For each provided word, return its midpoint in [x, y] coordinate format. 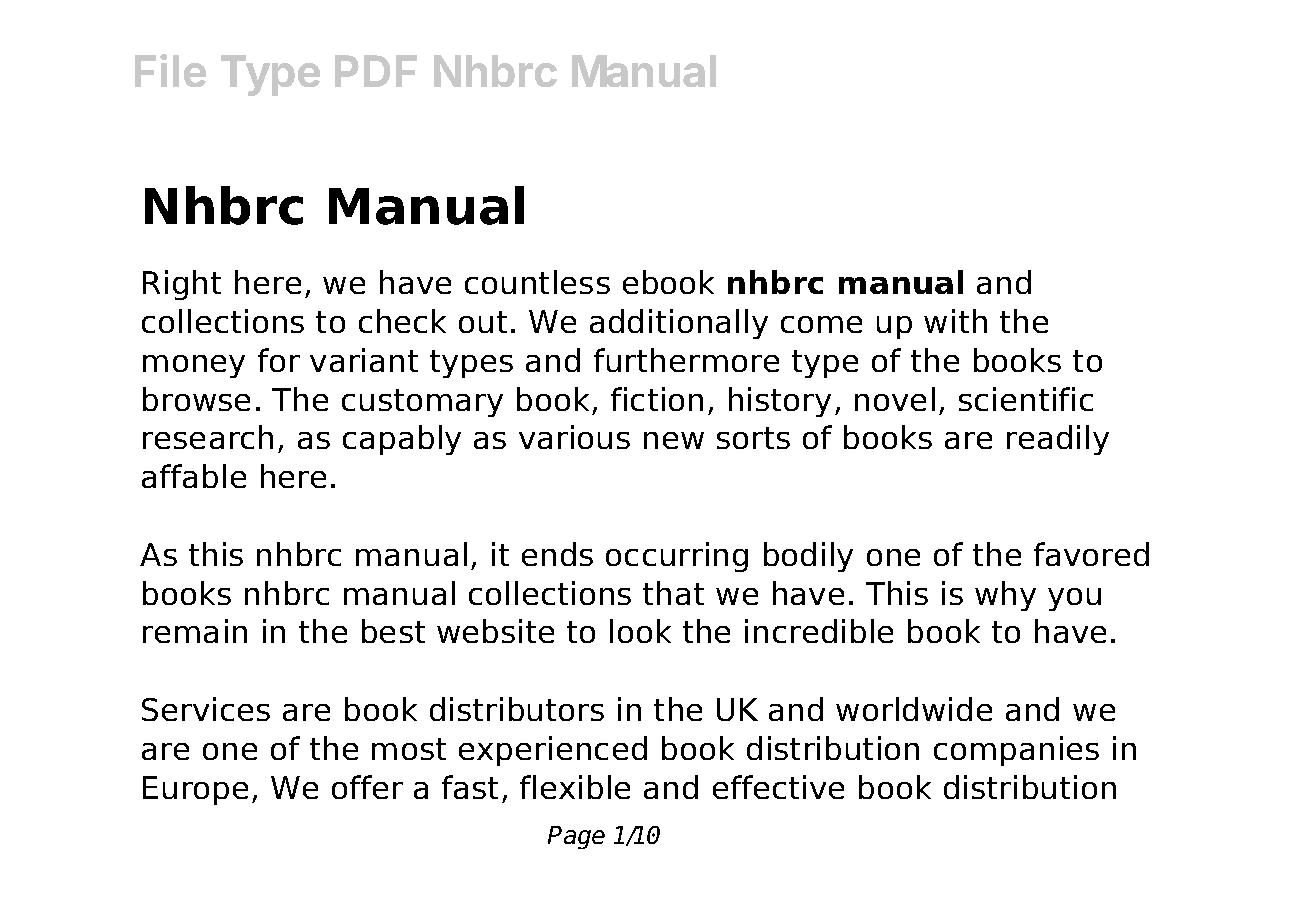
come [821, 324]
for [279, 360]
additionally [679, 324]
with [955, 321]
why [1005, 596]
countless [537, 282]
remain [195, 631]
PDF [376, 71]
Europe [195, 790]
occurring [677, 557]
